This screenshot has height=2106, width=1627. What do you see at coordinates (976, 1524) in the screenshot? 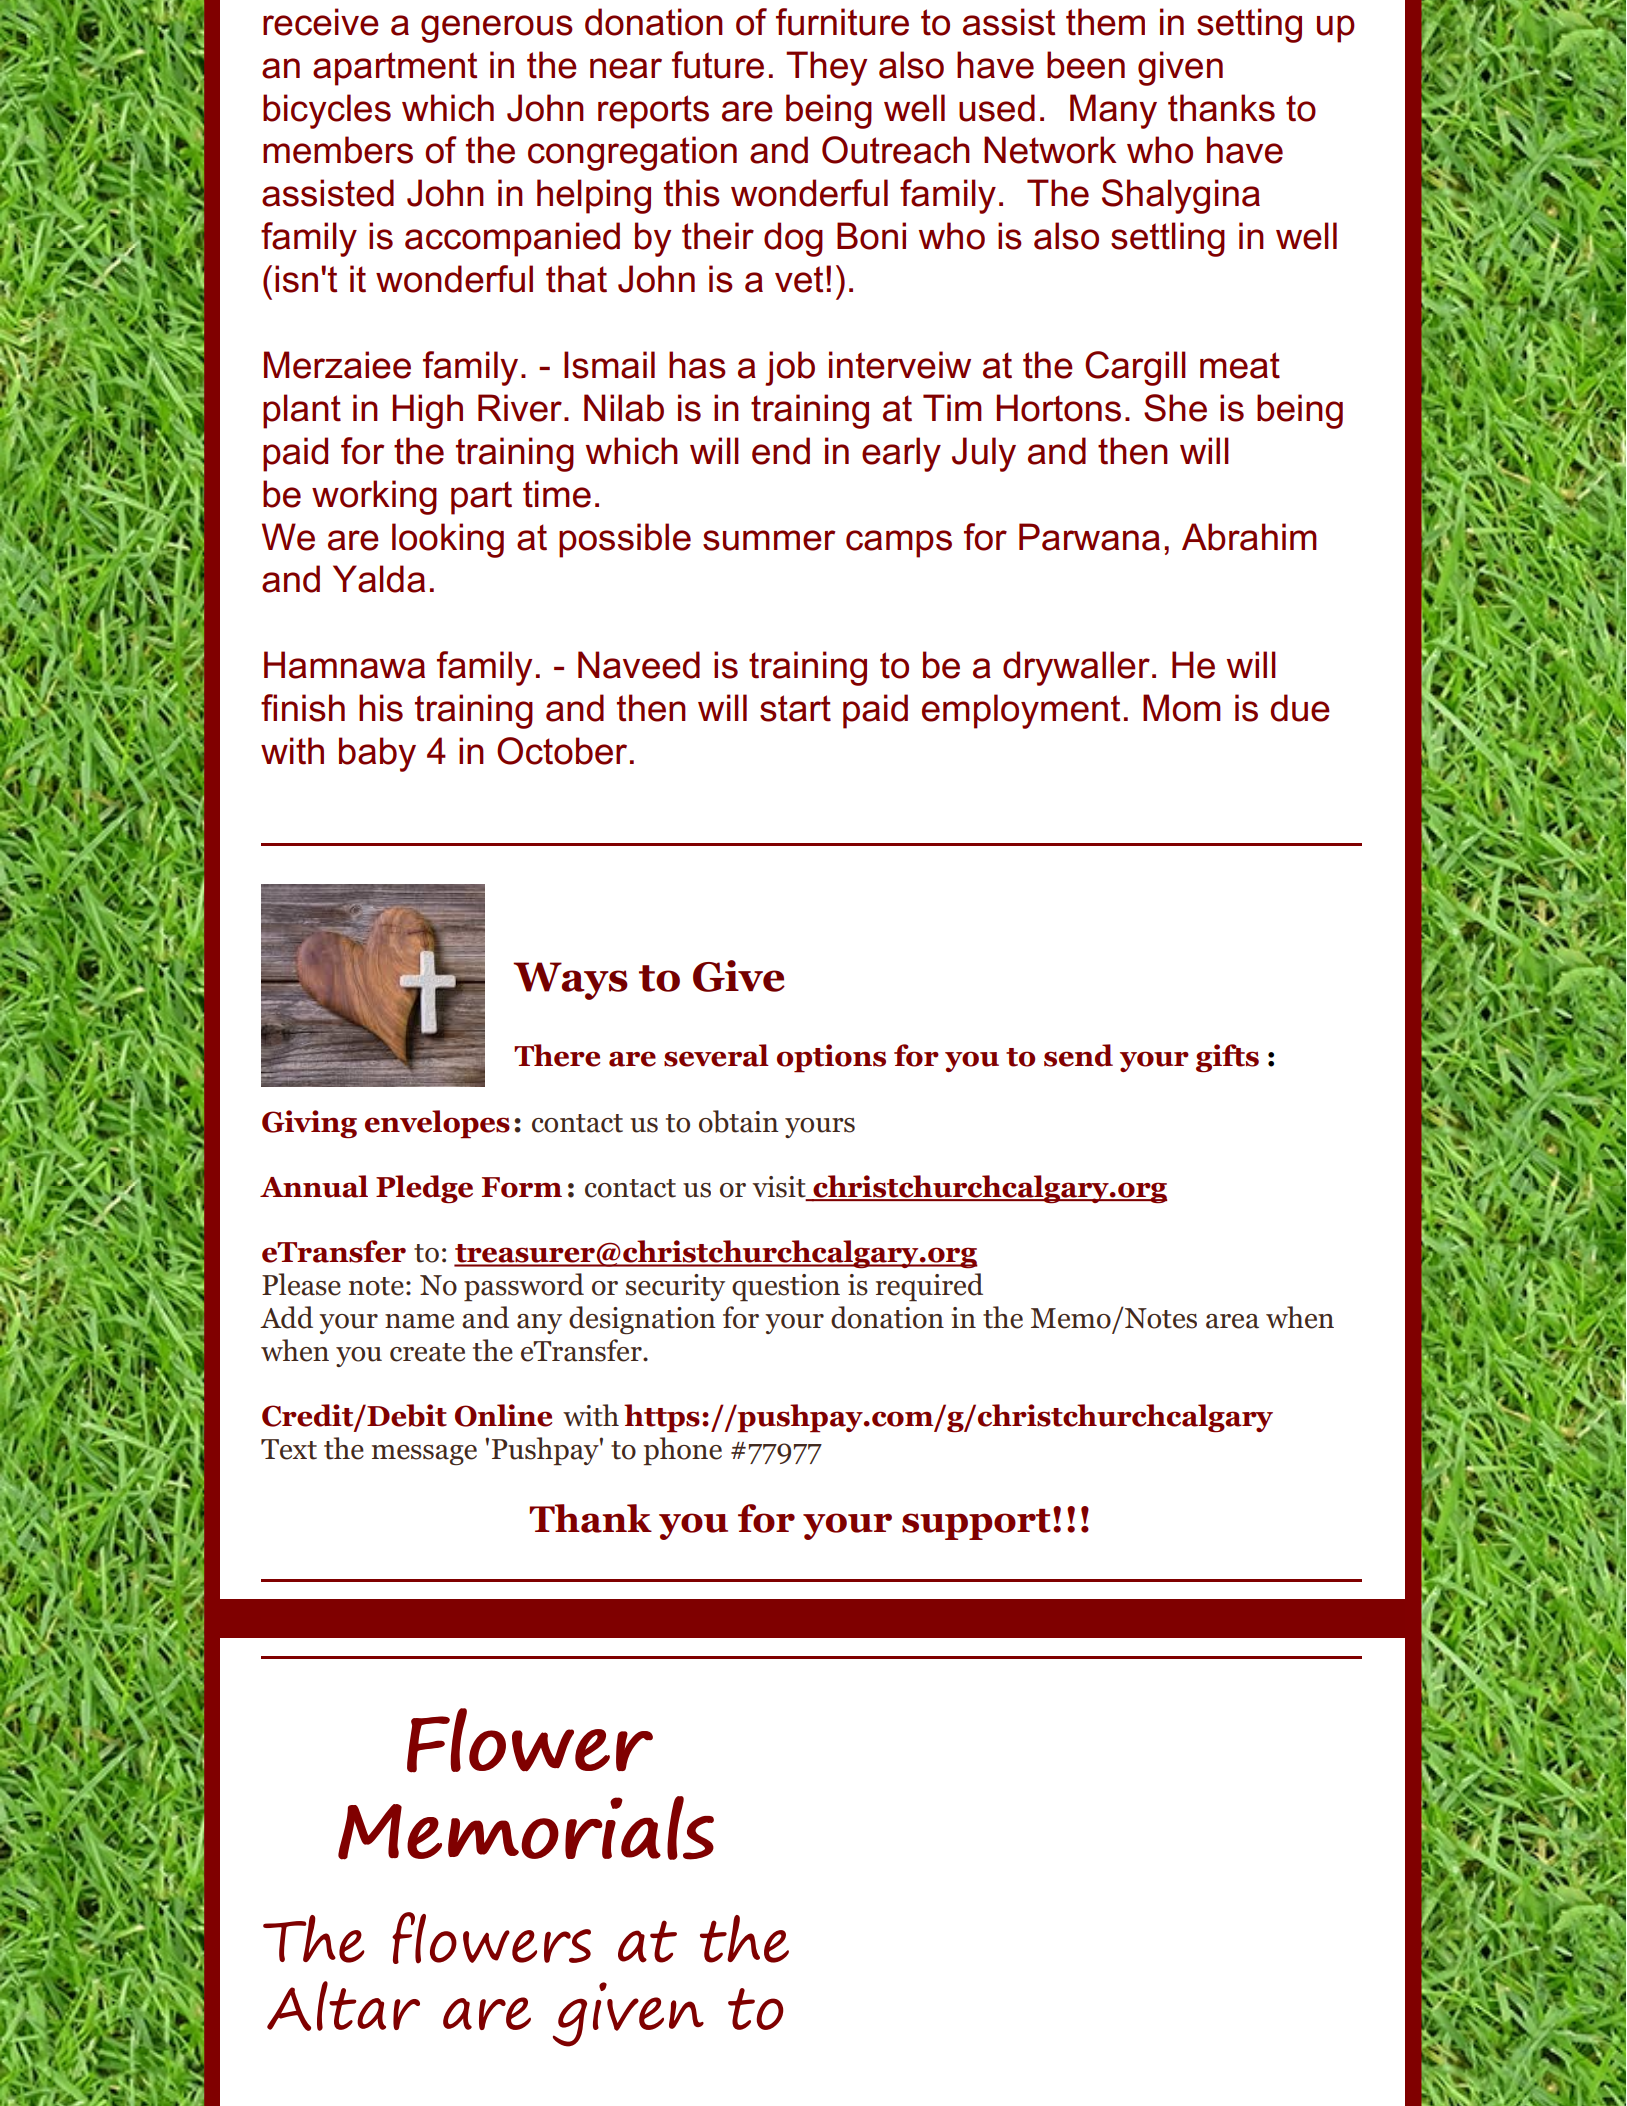
I see `support` at bounding box center [976, 1524].
